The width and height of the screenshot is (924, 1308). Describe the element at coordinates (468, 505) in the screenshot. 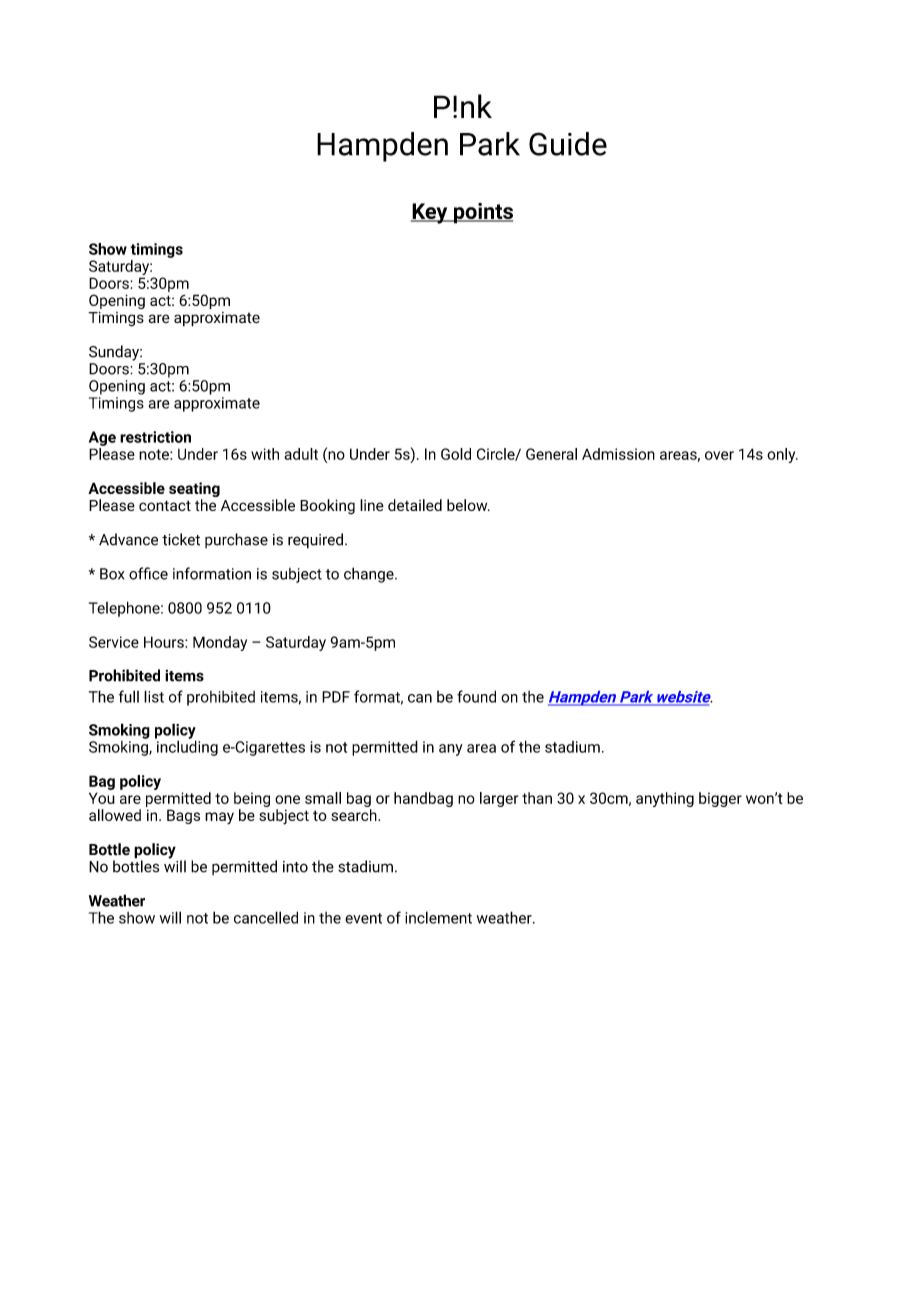

I see `below` at that location.
